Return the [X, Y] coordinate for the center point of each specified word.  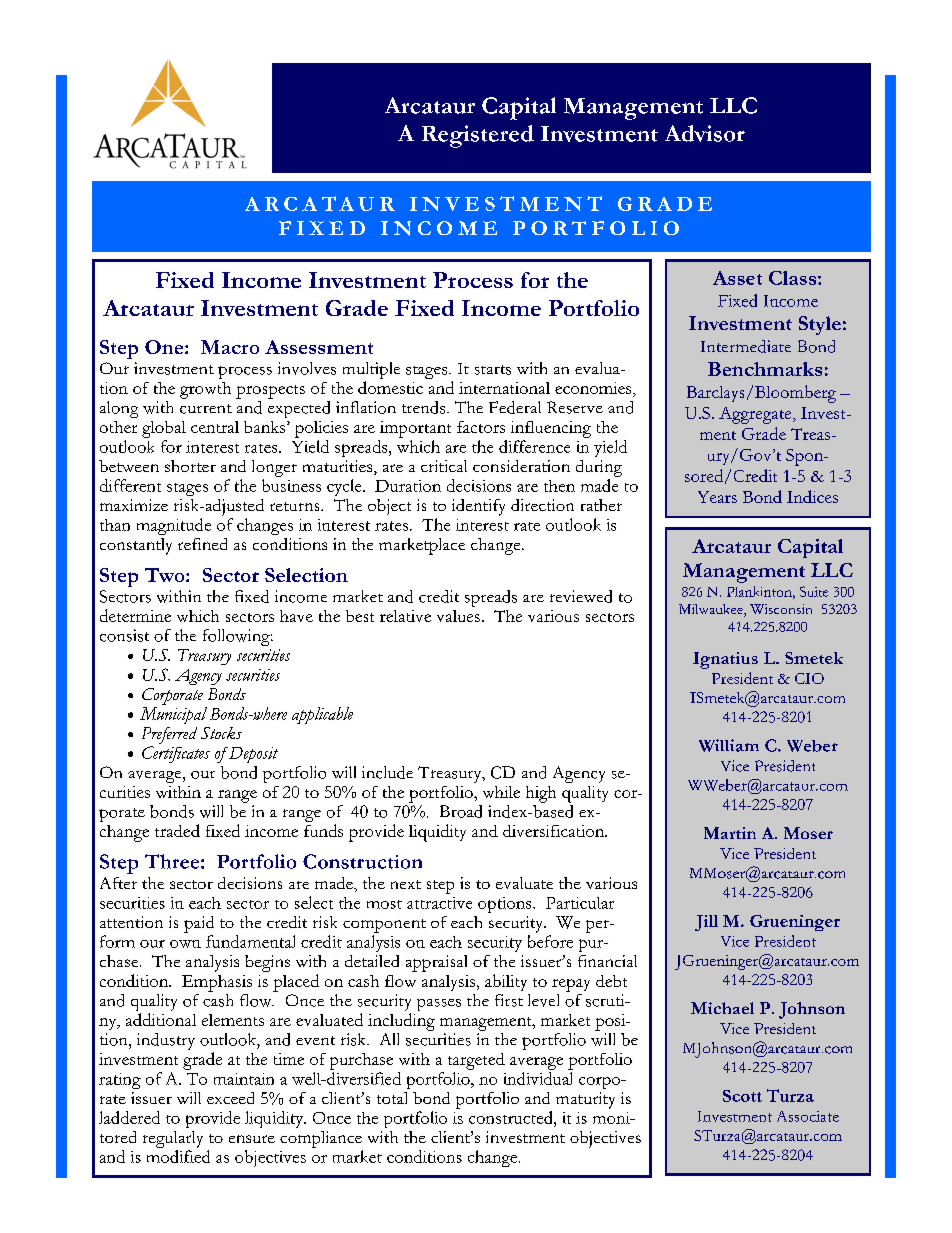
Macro [230, 347]
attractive [439, 903]
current [206, 409]
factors [481, 427]
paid [199, 924]
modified [178, 1156]
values [458, 616]
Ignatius [725, 660]
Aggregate [756, 415]
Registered [478, 136]
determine [135, 615]
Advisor [705, 133]
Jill [706, 923]
